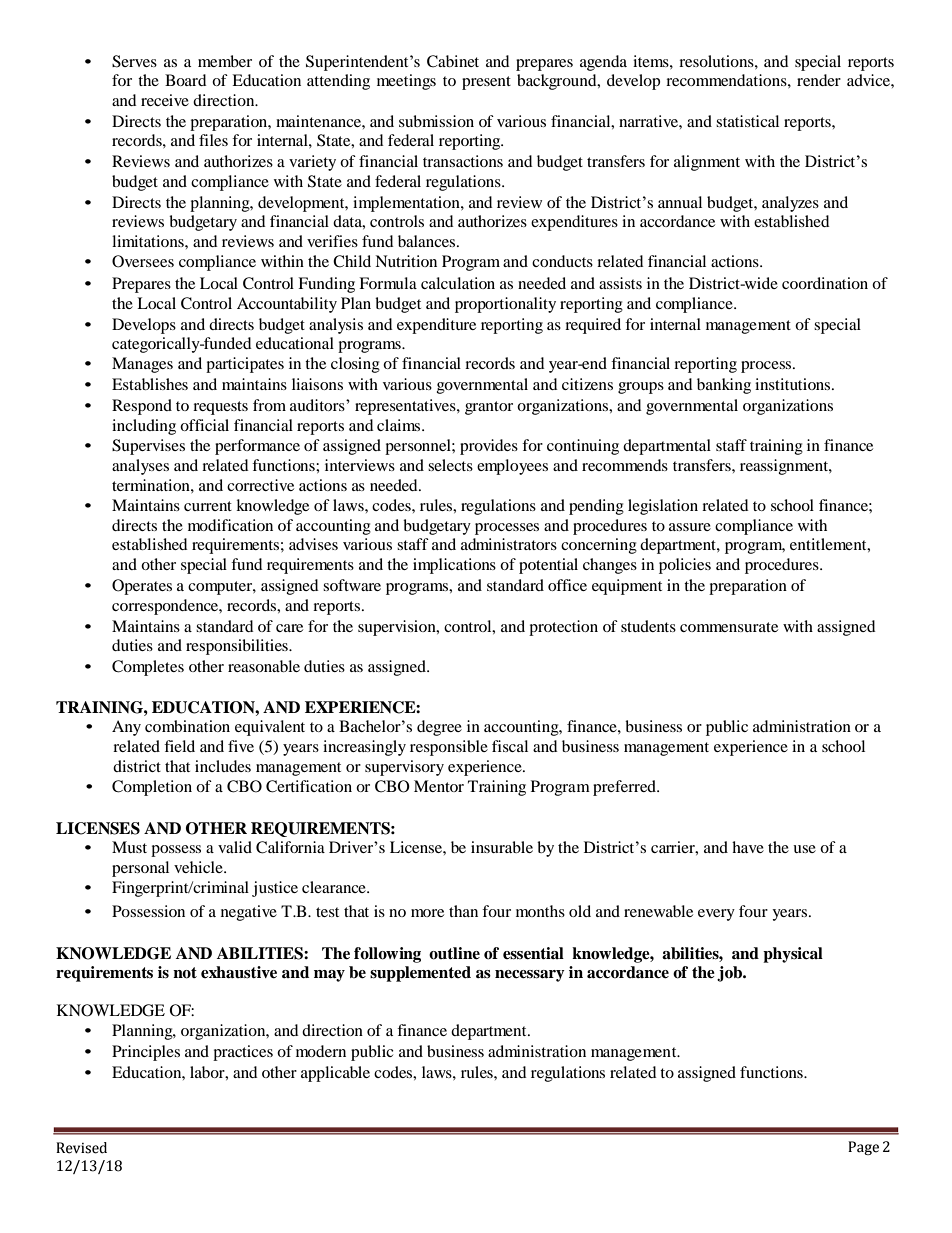 This page has width=952, height=1233. Describe the element at coordinates (146, 1053) in the page. I see `Principles` at that location.
